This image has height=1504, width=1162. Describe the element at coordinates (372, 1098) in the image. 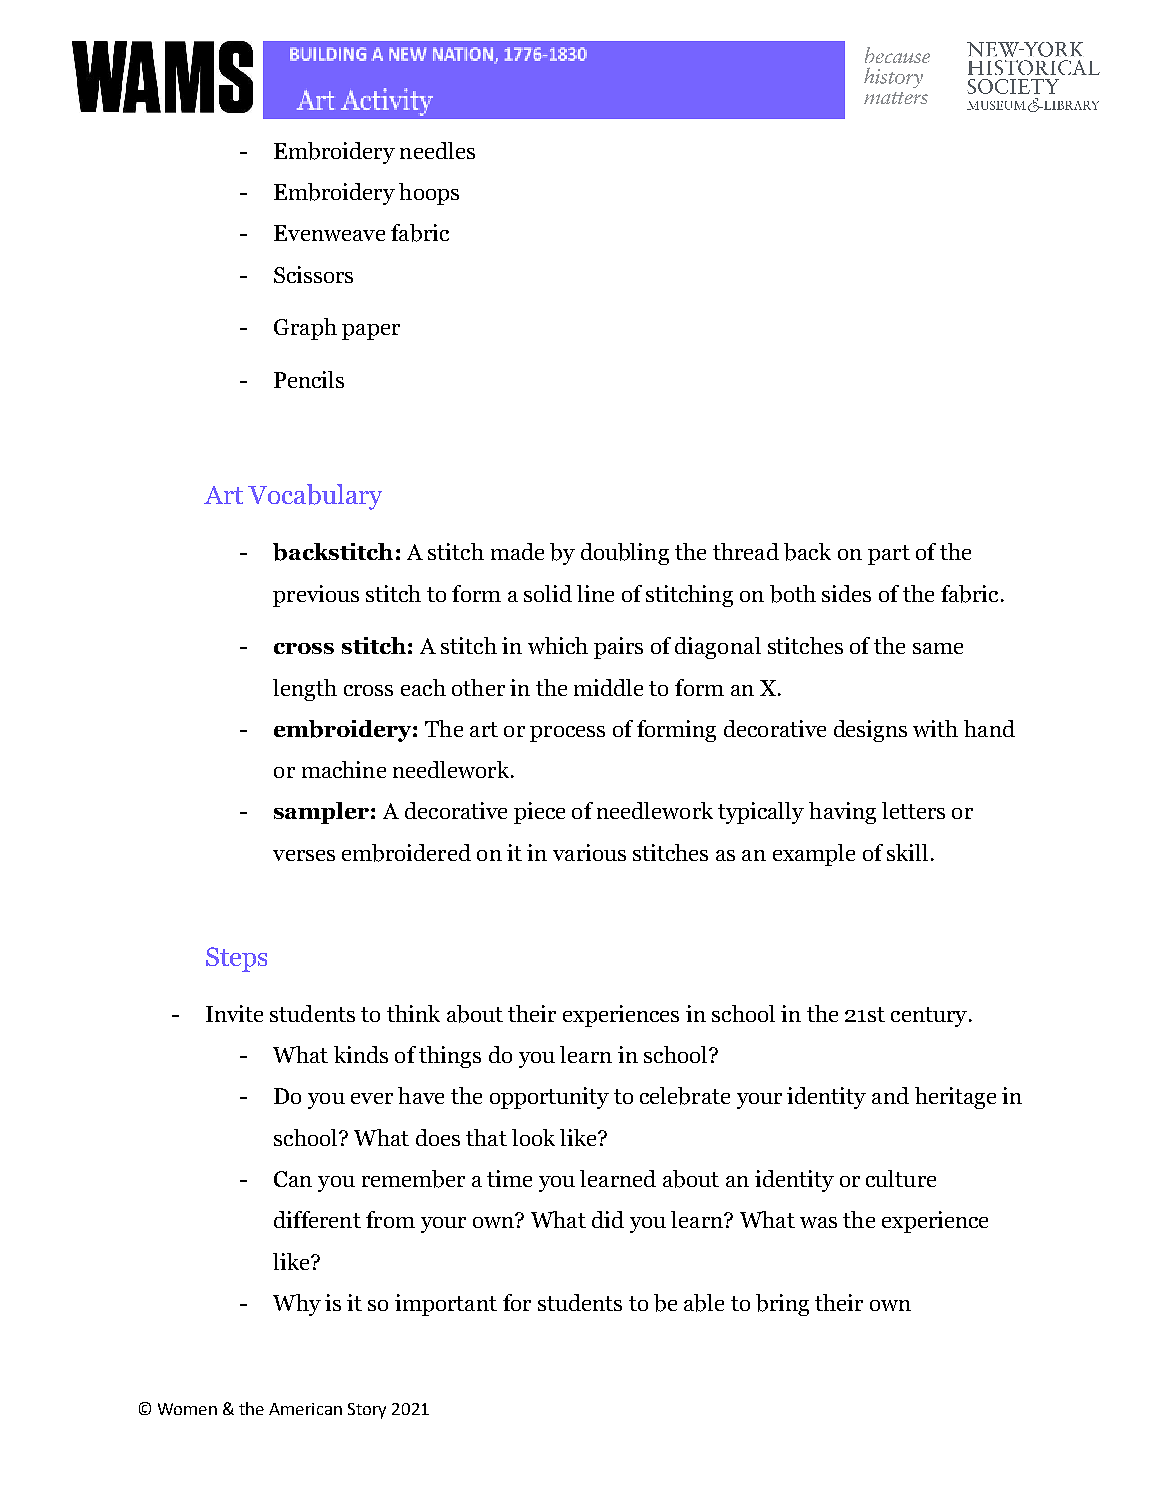

I see `ever` at that location.
